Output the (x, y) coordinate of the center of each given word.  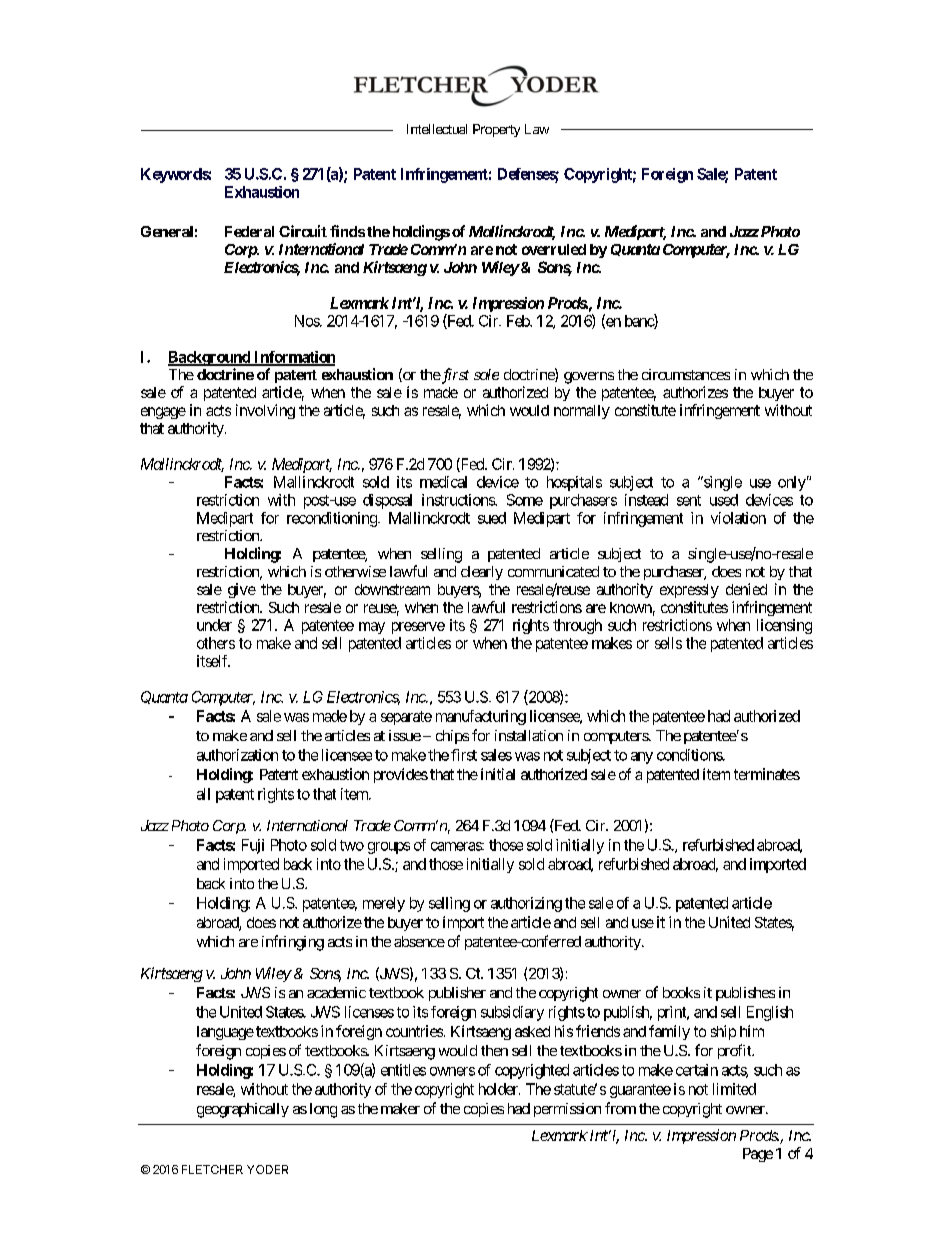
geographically (243, 1110)
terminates (767, 774)
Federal (249, 231)
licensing (784, 626)
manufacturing (481, 717)
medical (443, 482)
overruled (554, 249)
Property (496, 130)
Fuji (253, 846)
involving (265, 411)
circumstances (686, 374)
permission (567, 1110)
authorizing (526, 904)
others (216, 643)
